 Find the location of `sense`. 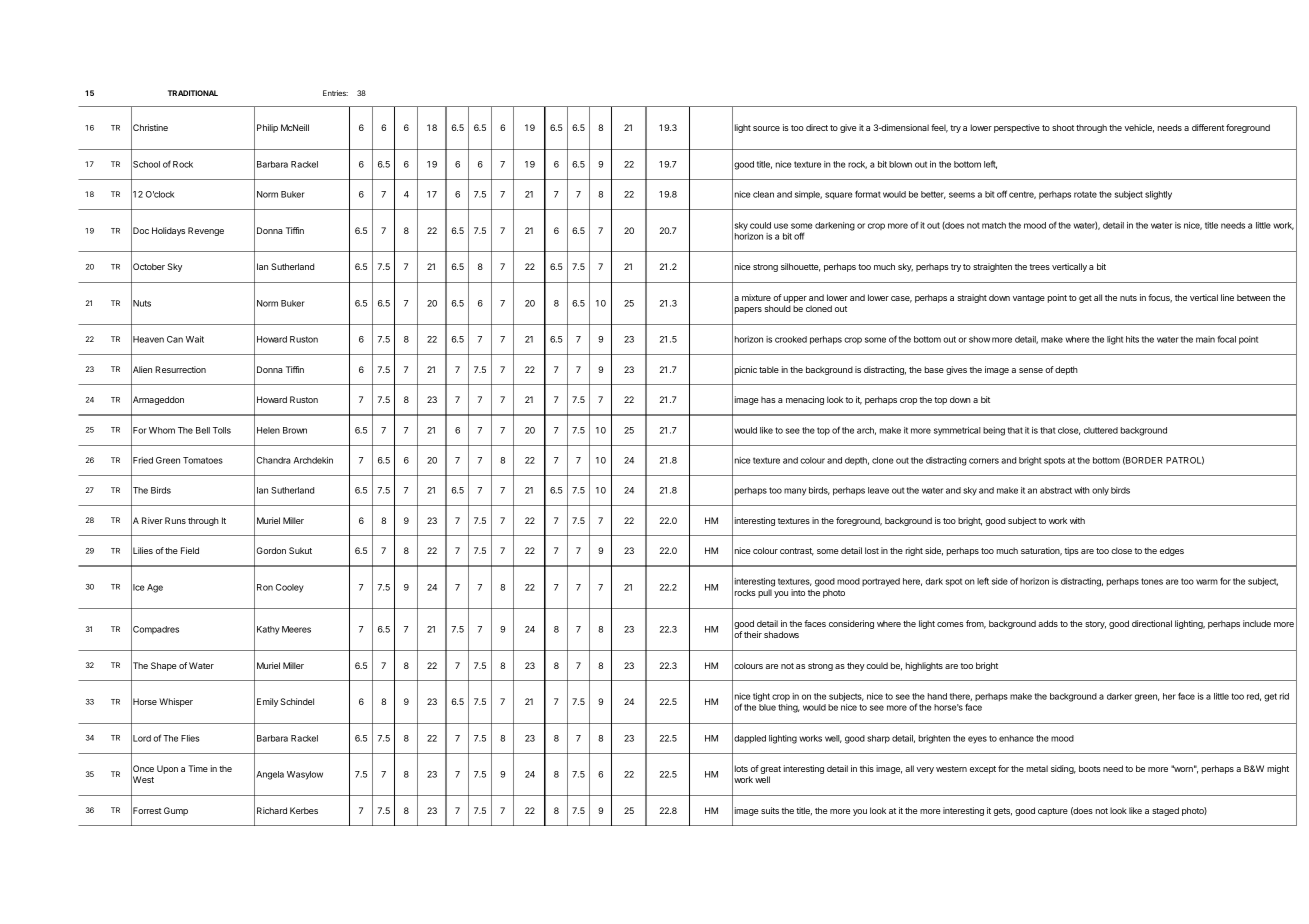

sense is located at coordinates (1031, 370).
